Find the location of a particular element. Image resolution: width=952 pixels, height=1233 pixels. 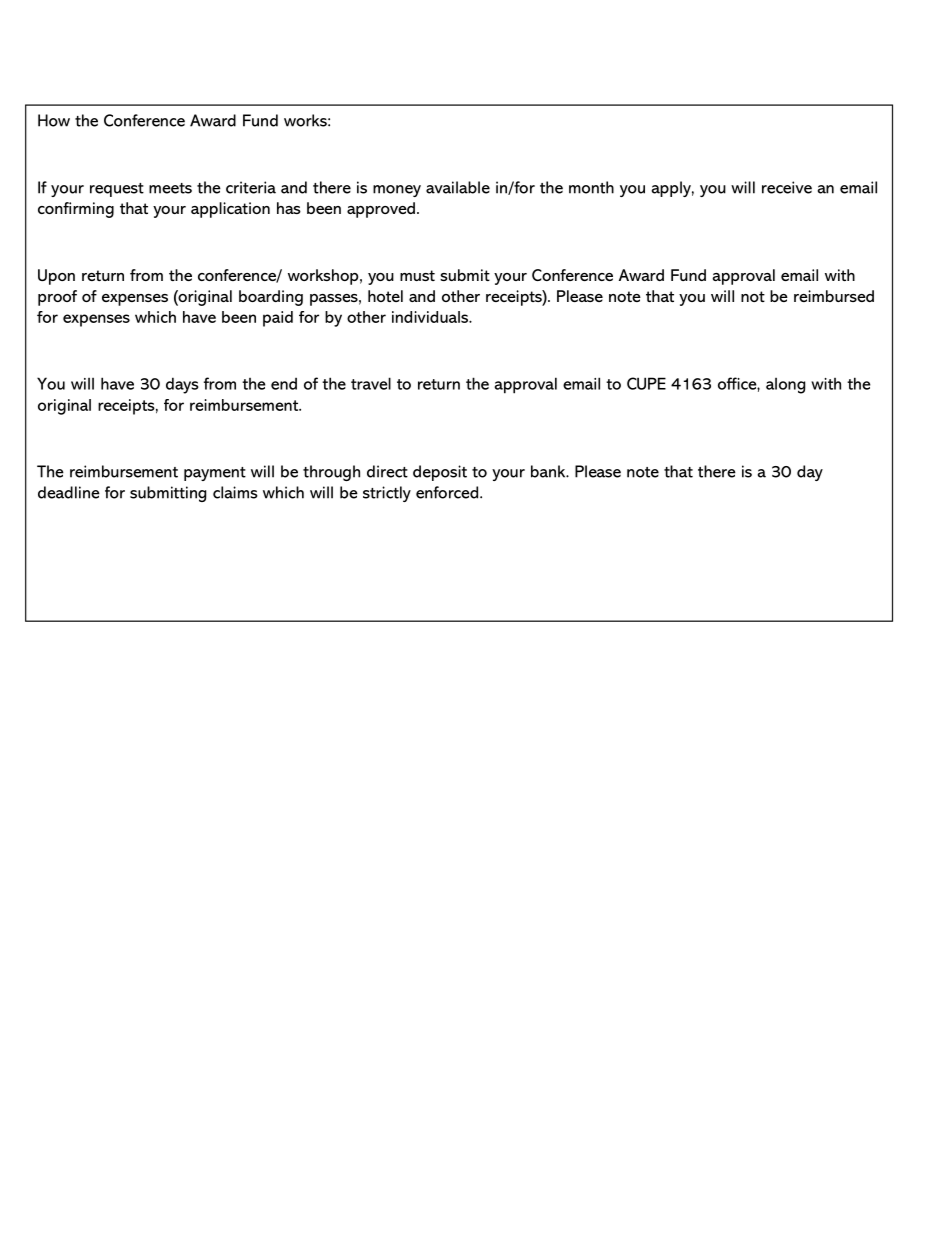

reimbursed is located at coordinates (834, 296).
